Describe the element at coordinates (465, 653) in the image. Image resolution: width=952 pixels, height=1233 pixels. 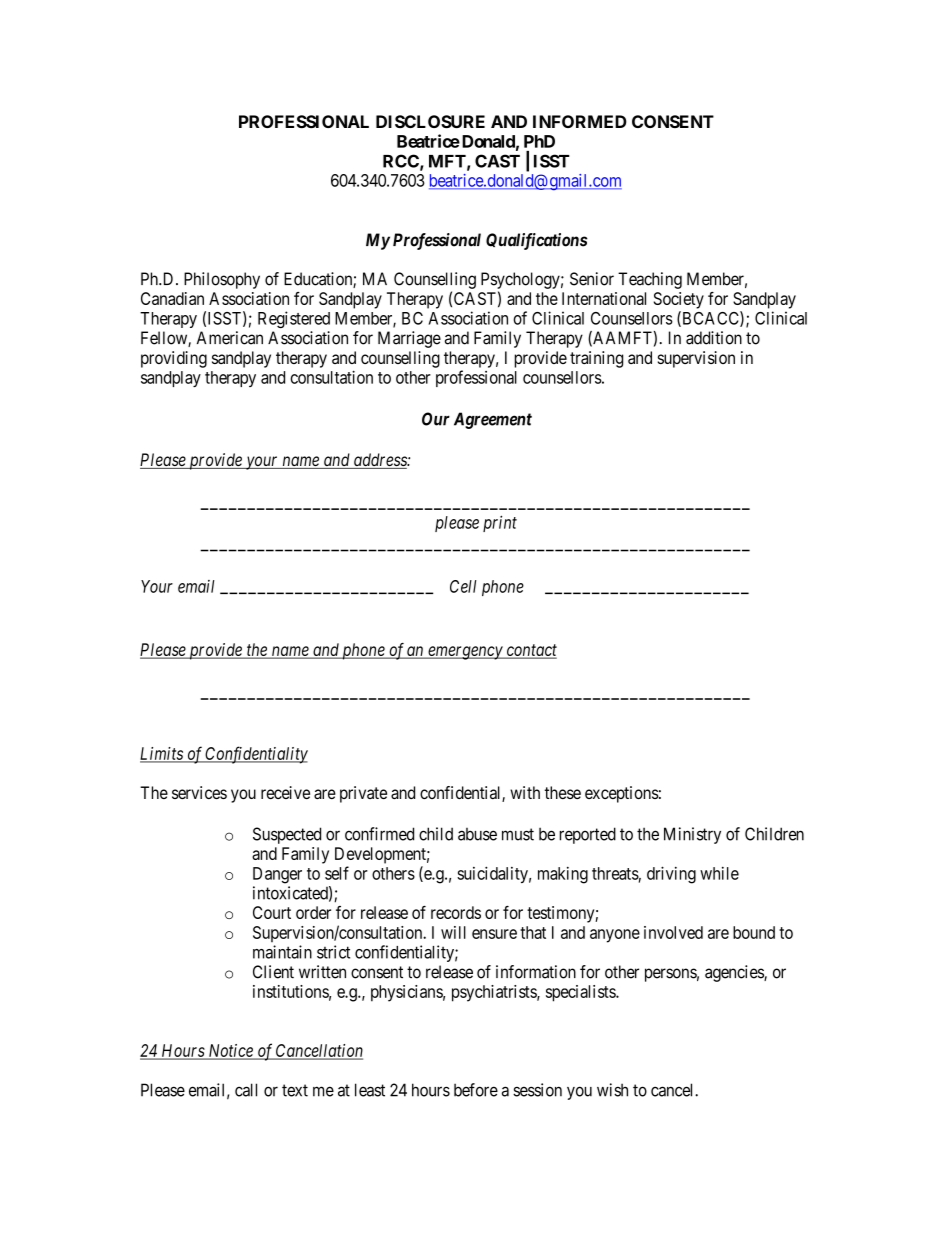
I see `emergency` at that location.
